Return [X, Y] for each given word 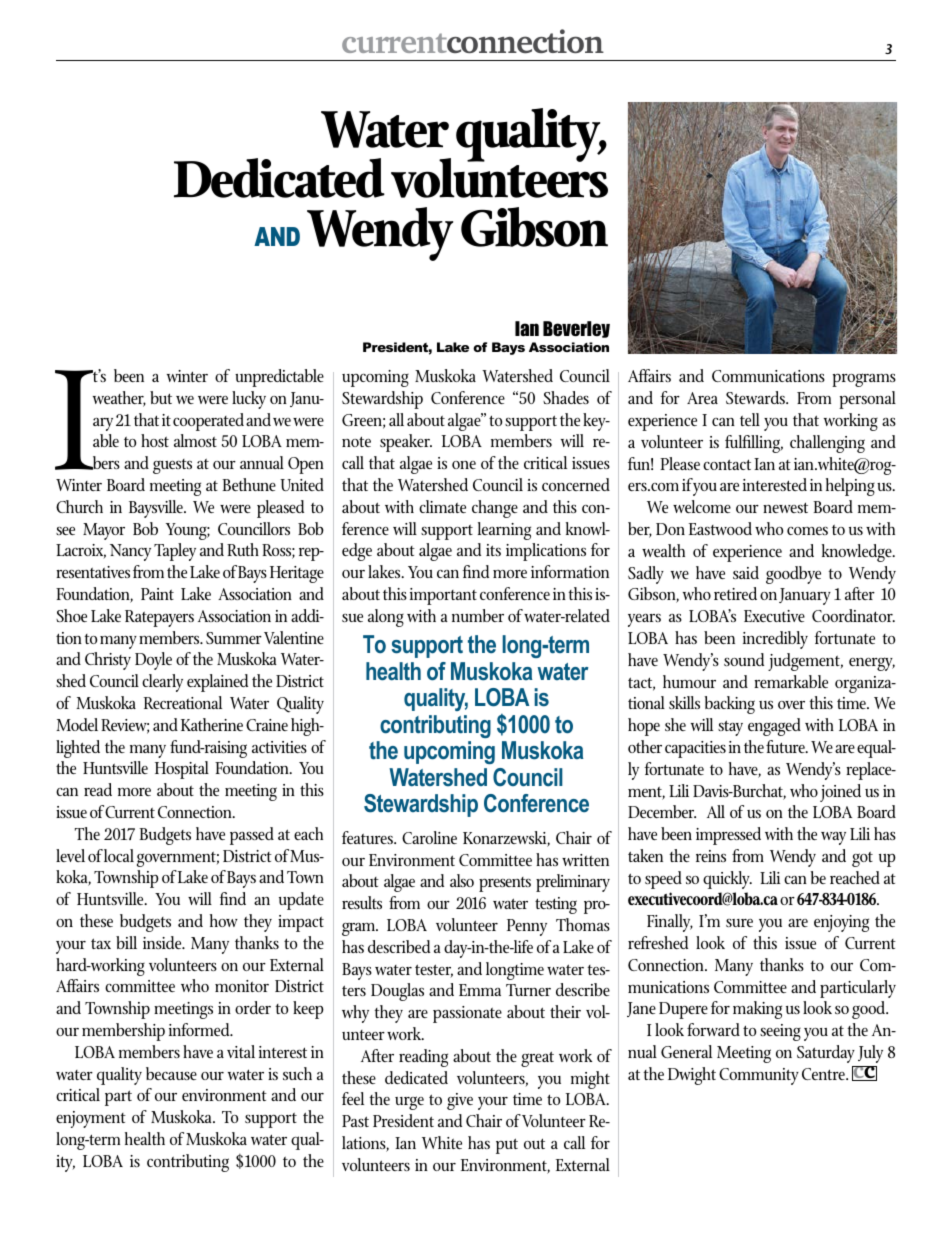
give [460, 1101]
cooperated [208, 422]
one [464, 465]
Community [759, 1076]
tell [750, 419]
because [171, 1073]
